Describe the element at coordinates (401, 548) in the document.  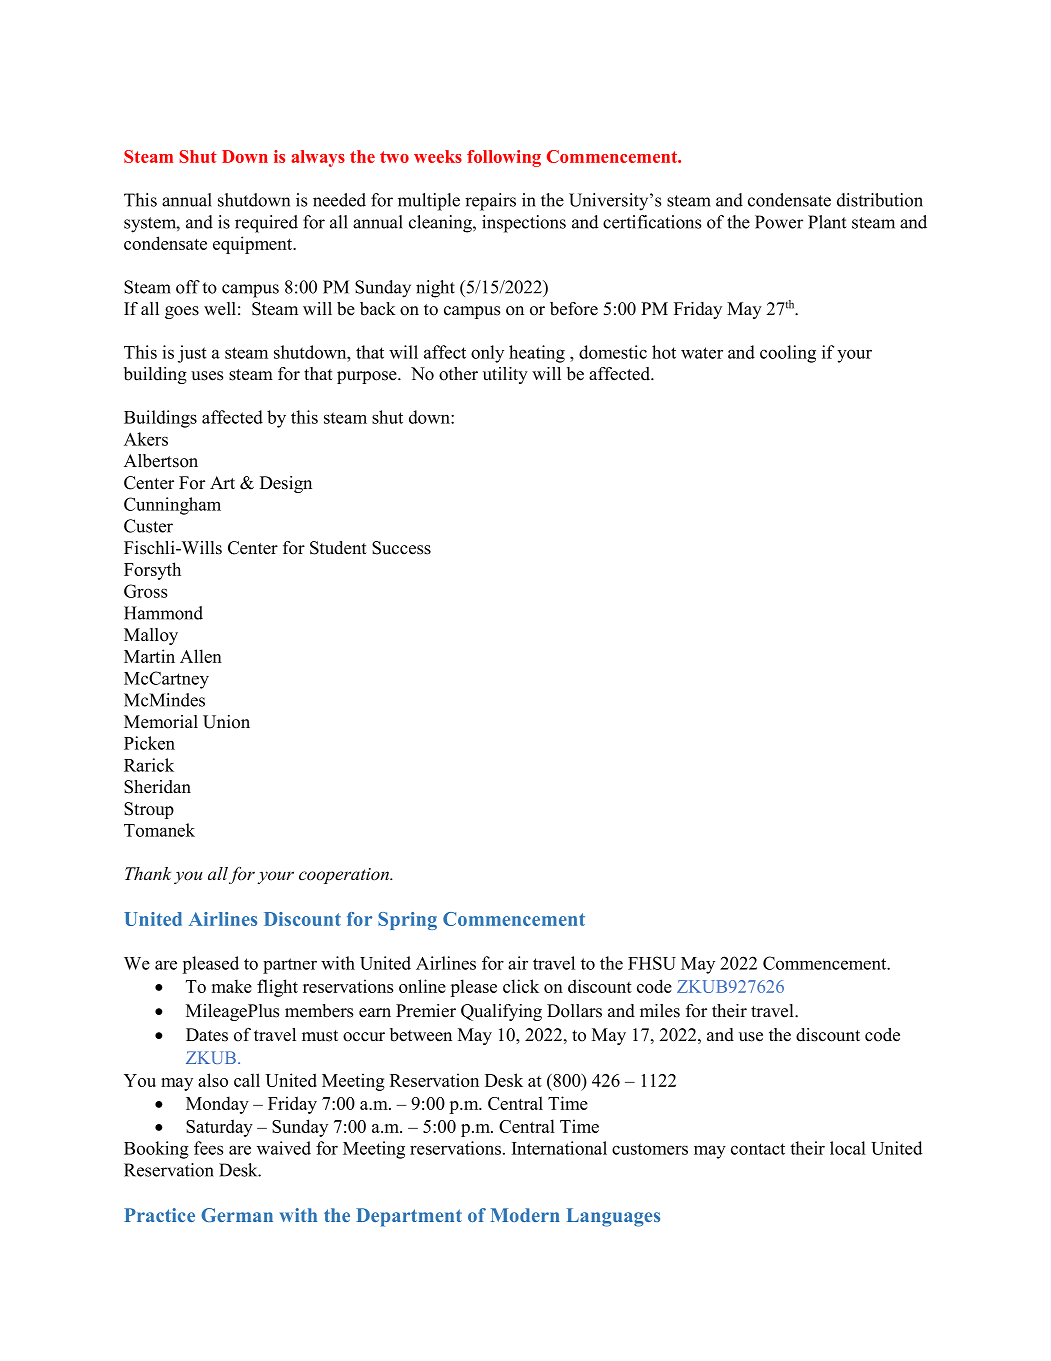
I see `Success` at that location.
